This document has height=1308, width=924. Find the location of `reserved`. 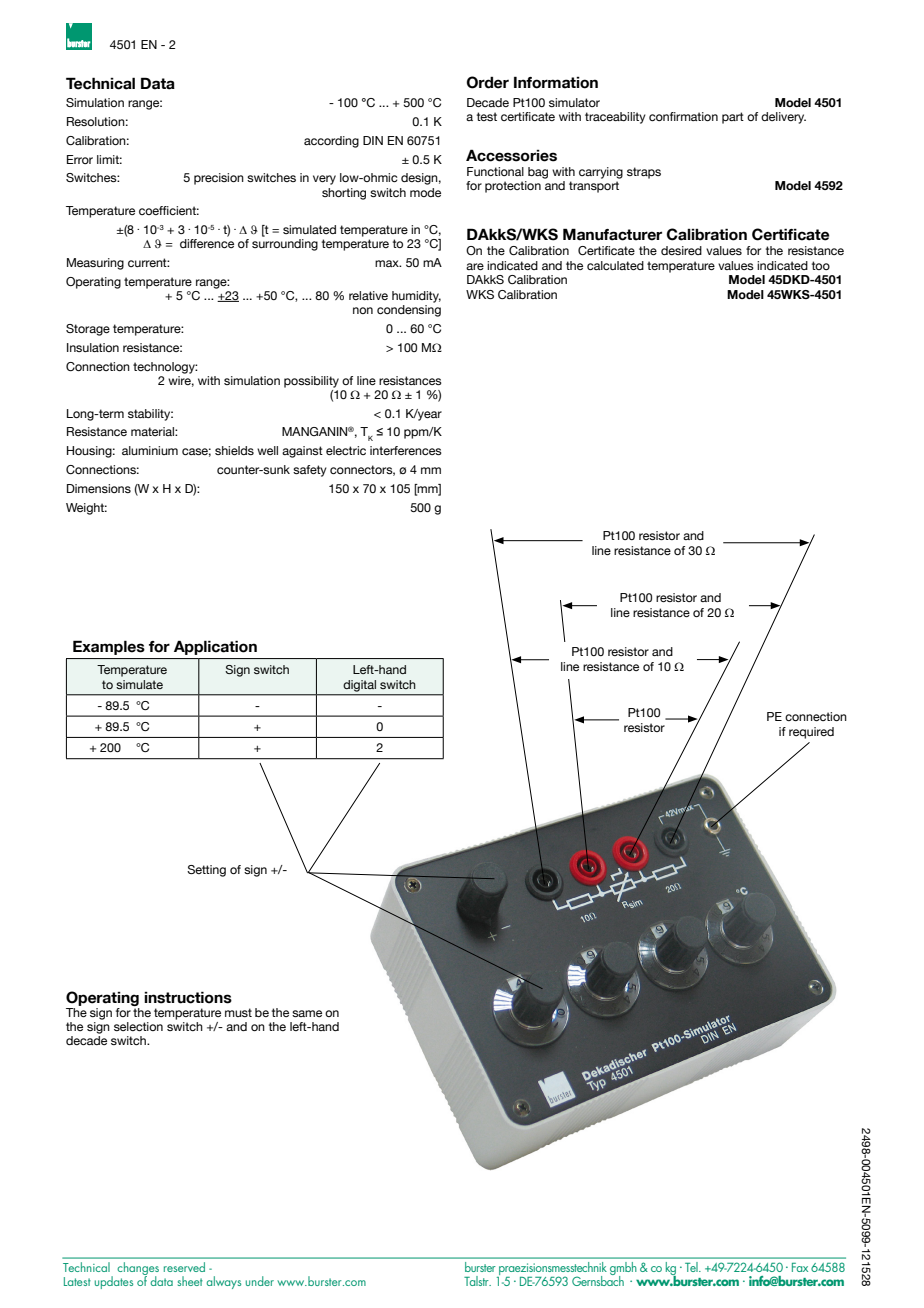

reserved is located at coordinates (184, 1267).
